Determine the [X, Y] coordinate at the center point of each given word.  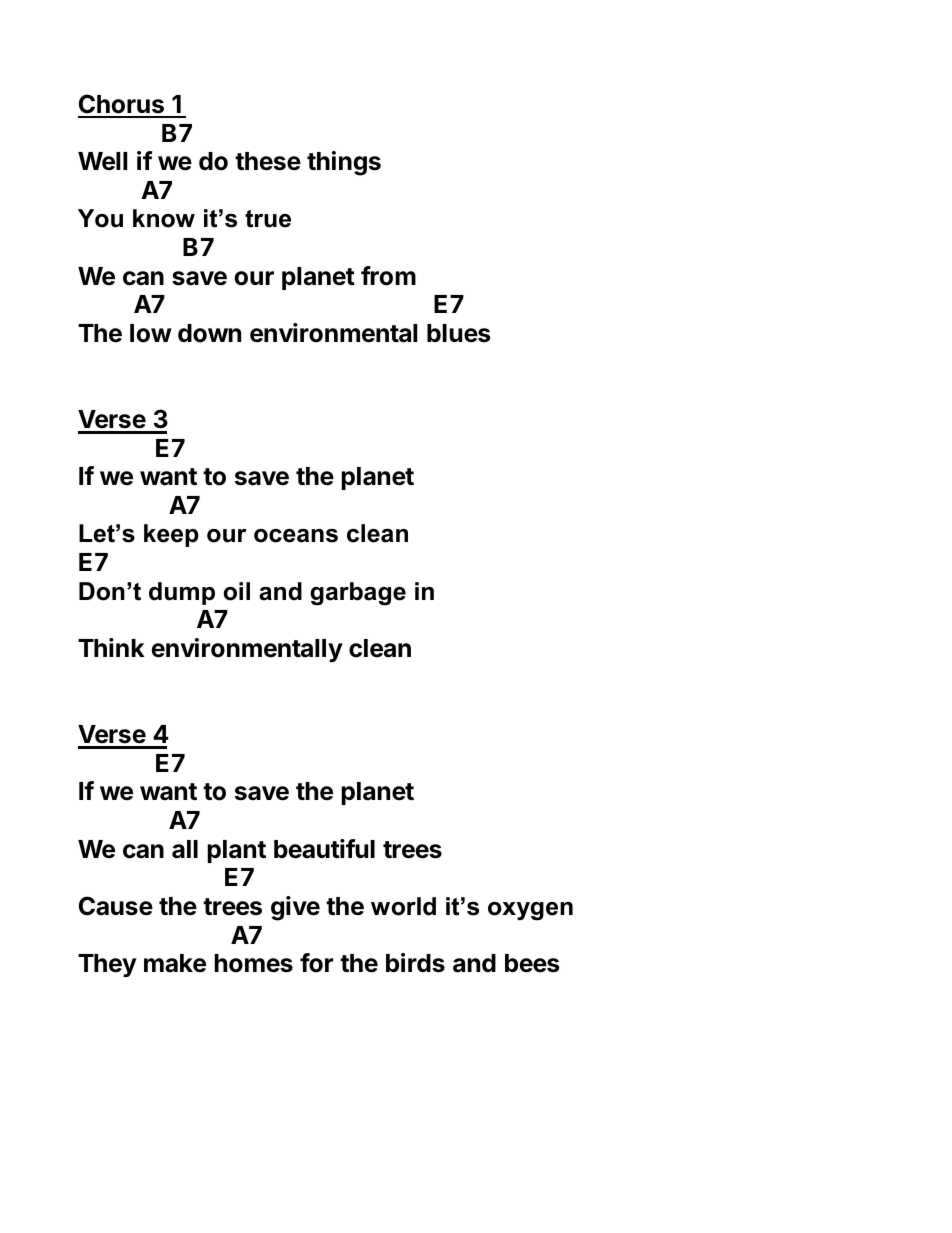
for [316, 963]
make [175, 963]
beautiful [324, 849]
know [164, 218]
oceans [296, 536]
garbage [358, 594]
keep [171, 535]
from [388, 276]
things [344, 163]
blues [458, 333]
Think [111, 647]
